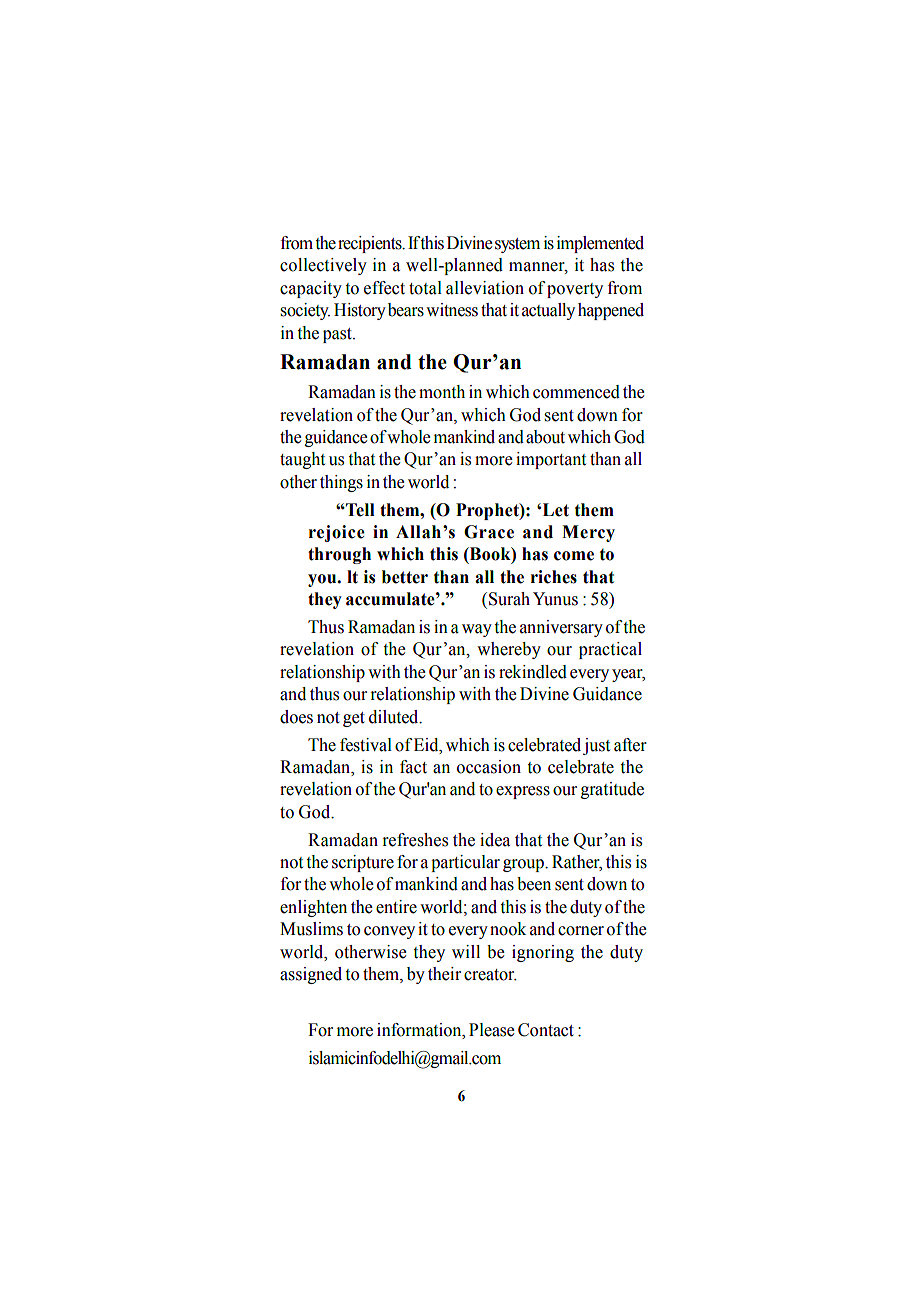  I want to click on implemented, so click(600, 244).
